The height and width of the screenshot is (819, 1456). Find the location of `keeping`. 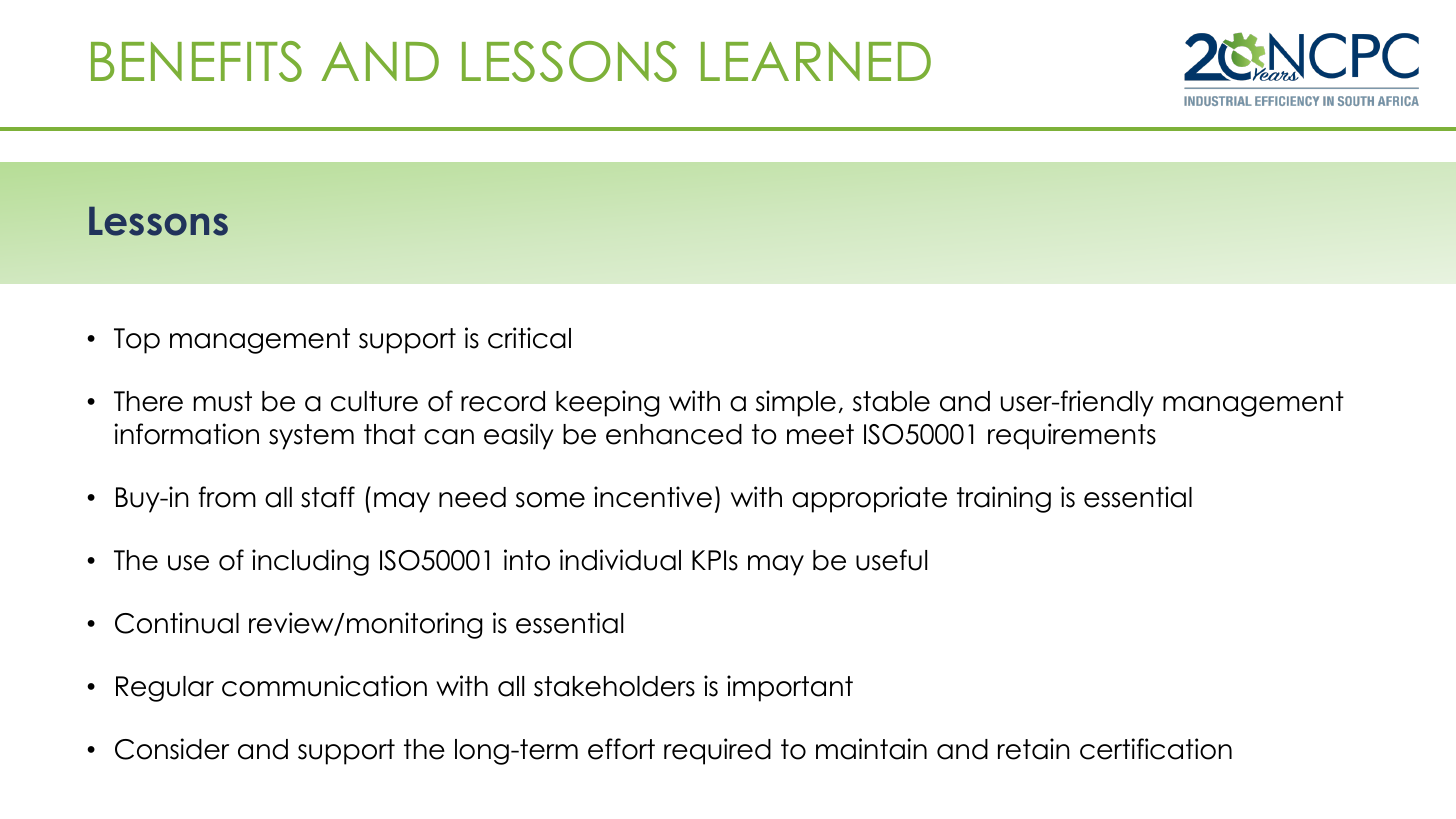

keeping is located at coordinates (608, 403).
